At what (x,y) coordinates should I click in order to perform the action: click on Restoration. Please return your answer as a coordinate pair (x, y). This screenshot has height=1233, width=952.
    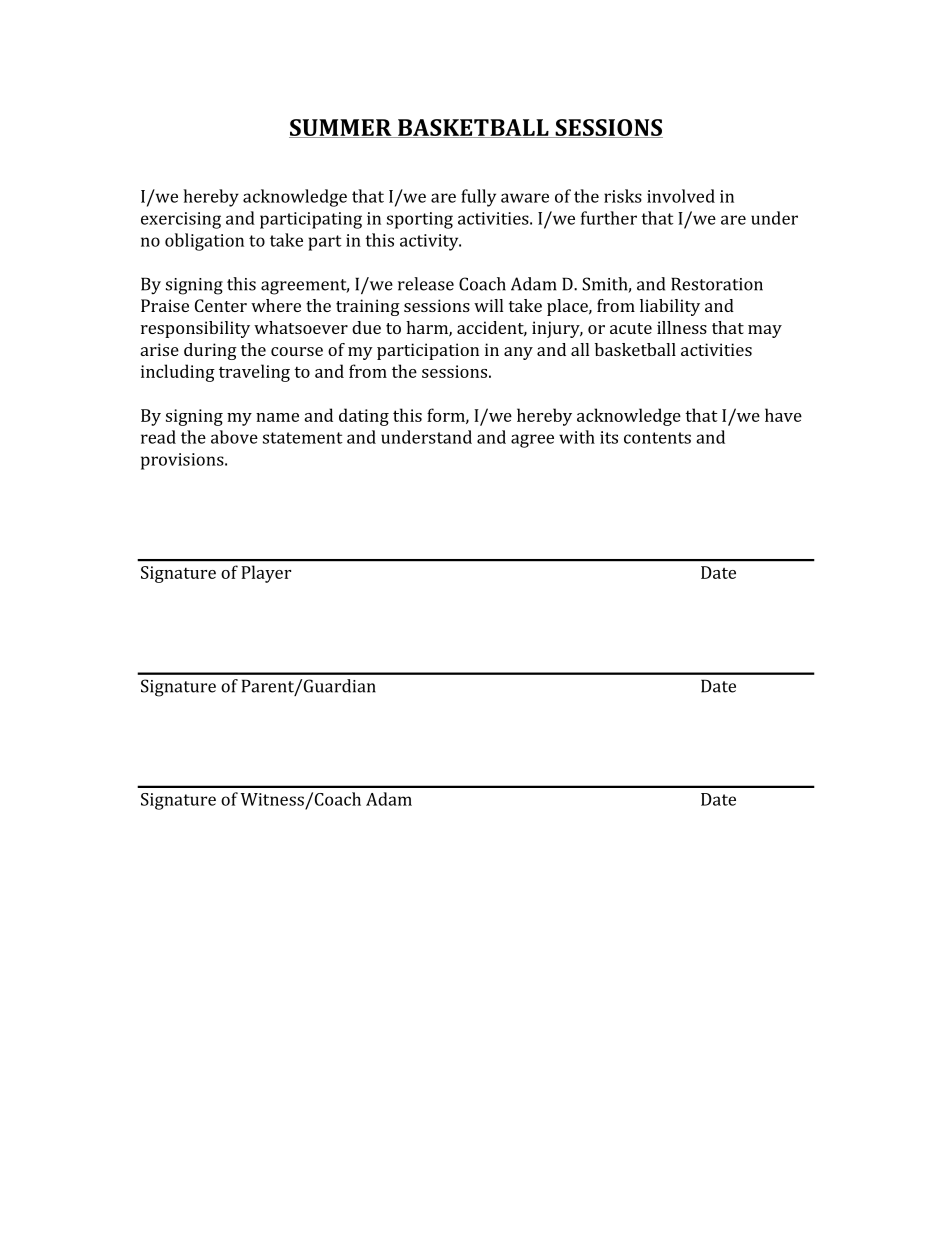
    Looking at the image, I should click on (717, 284).
